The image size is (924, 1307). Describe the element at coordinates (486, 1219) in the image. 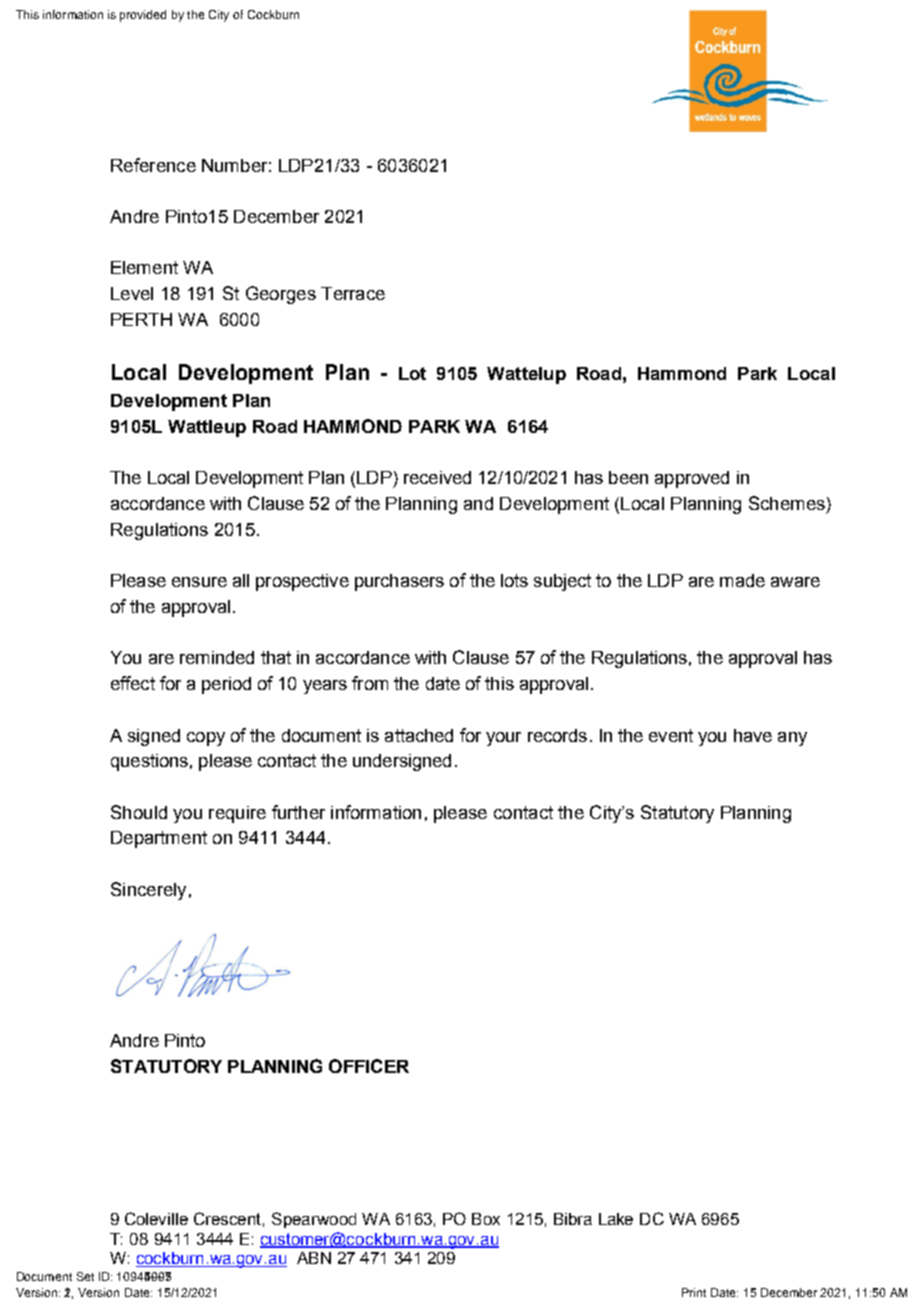

I see `Box` at that location.
